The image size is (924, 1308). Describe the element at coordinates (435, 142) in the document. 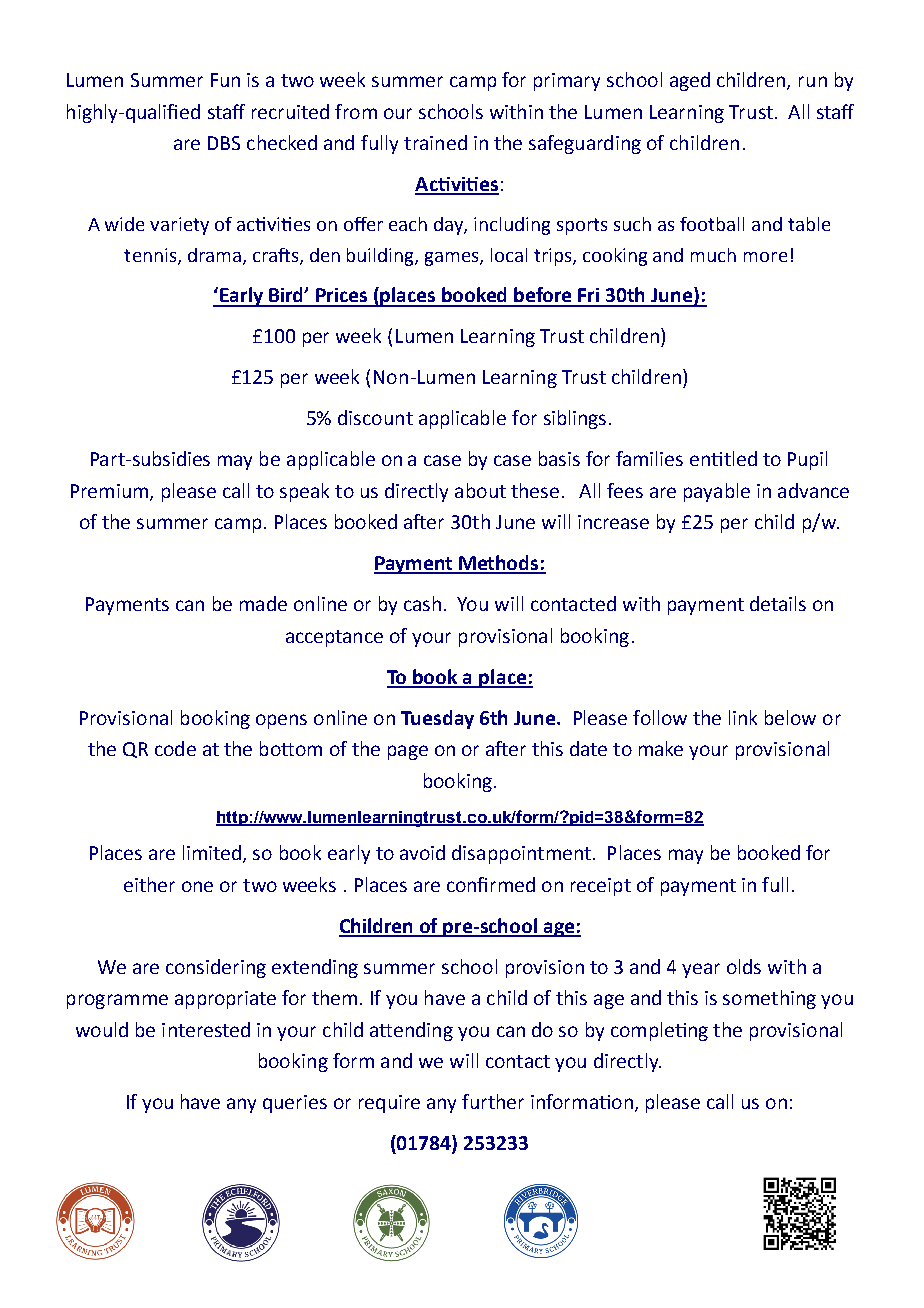

I see `trained` at that location.
